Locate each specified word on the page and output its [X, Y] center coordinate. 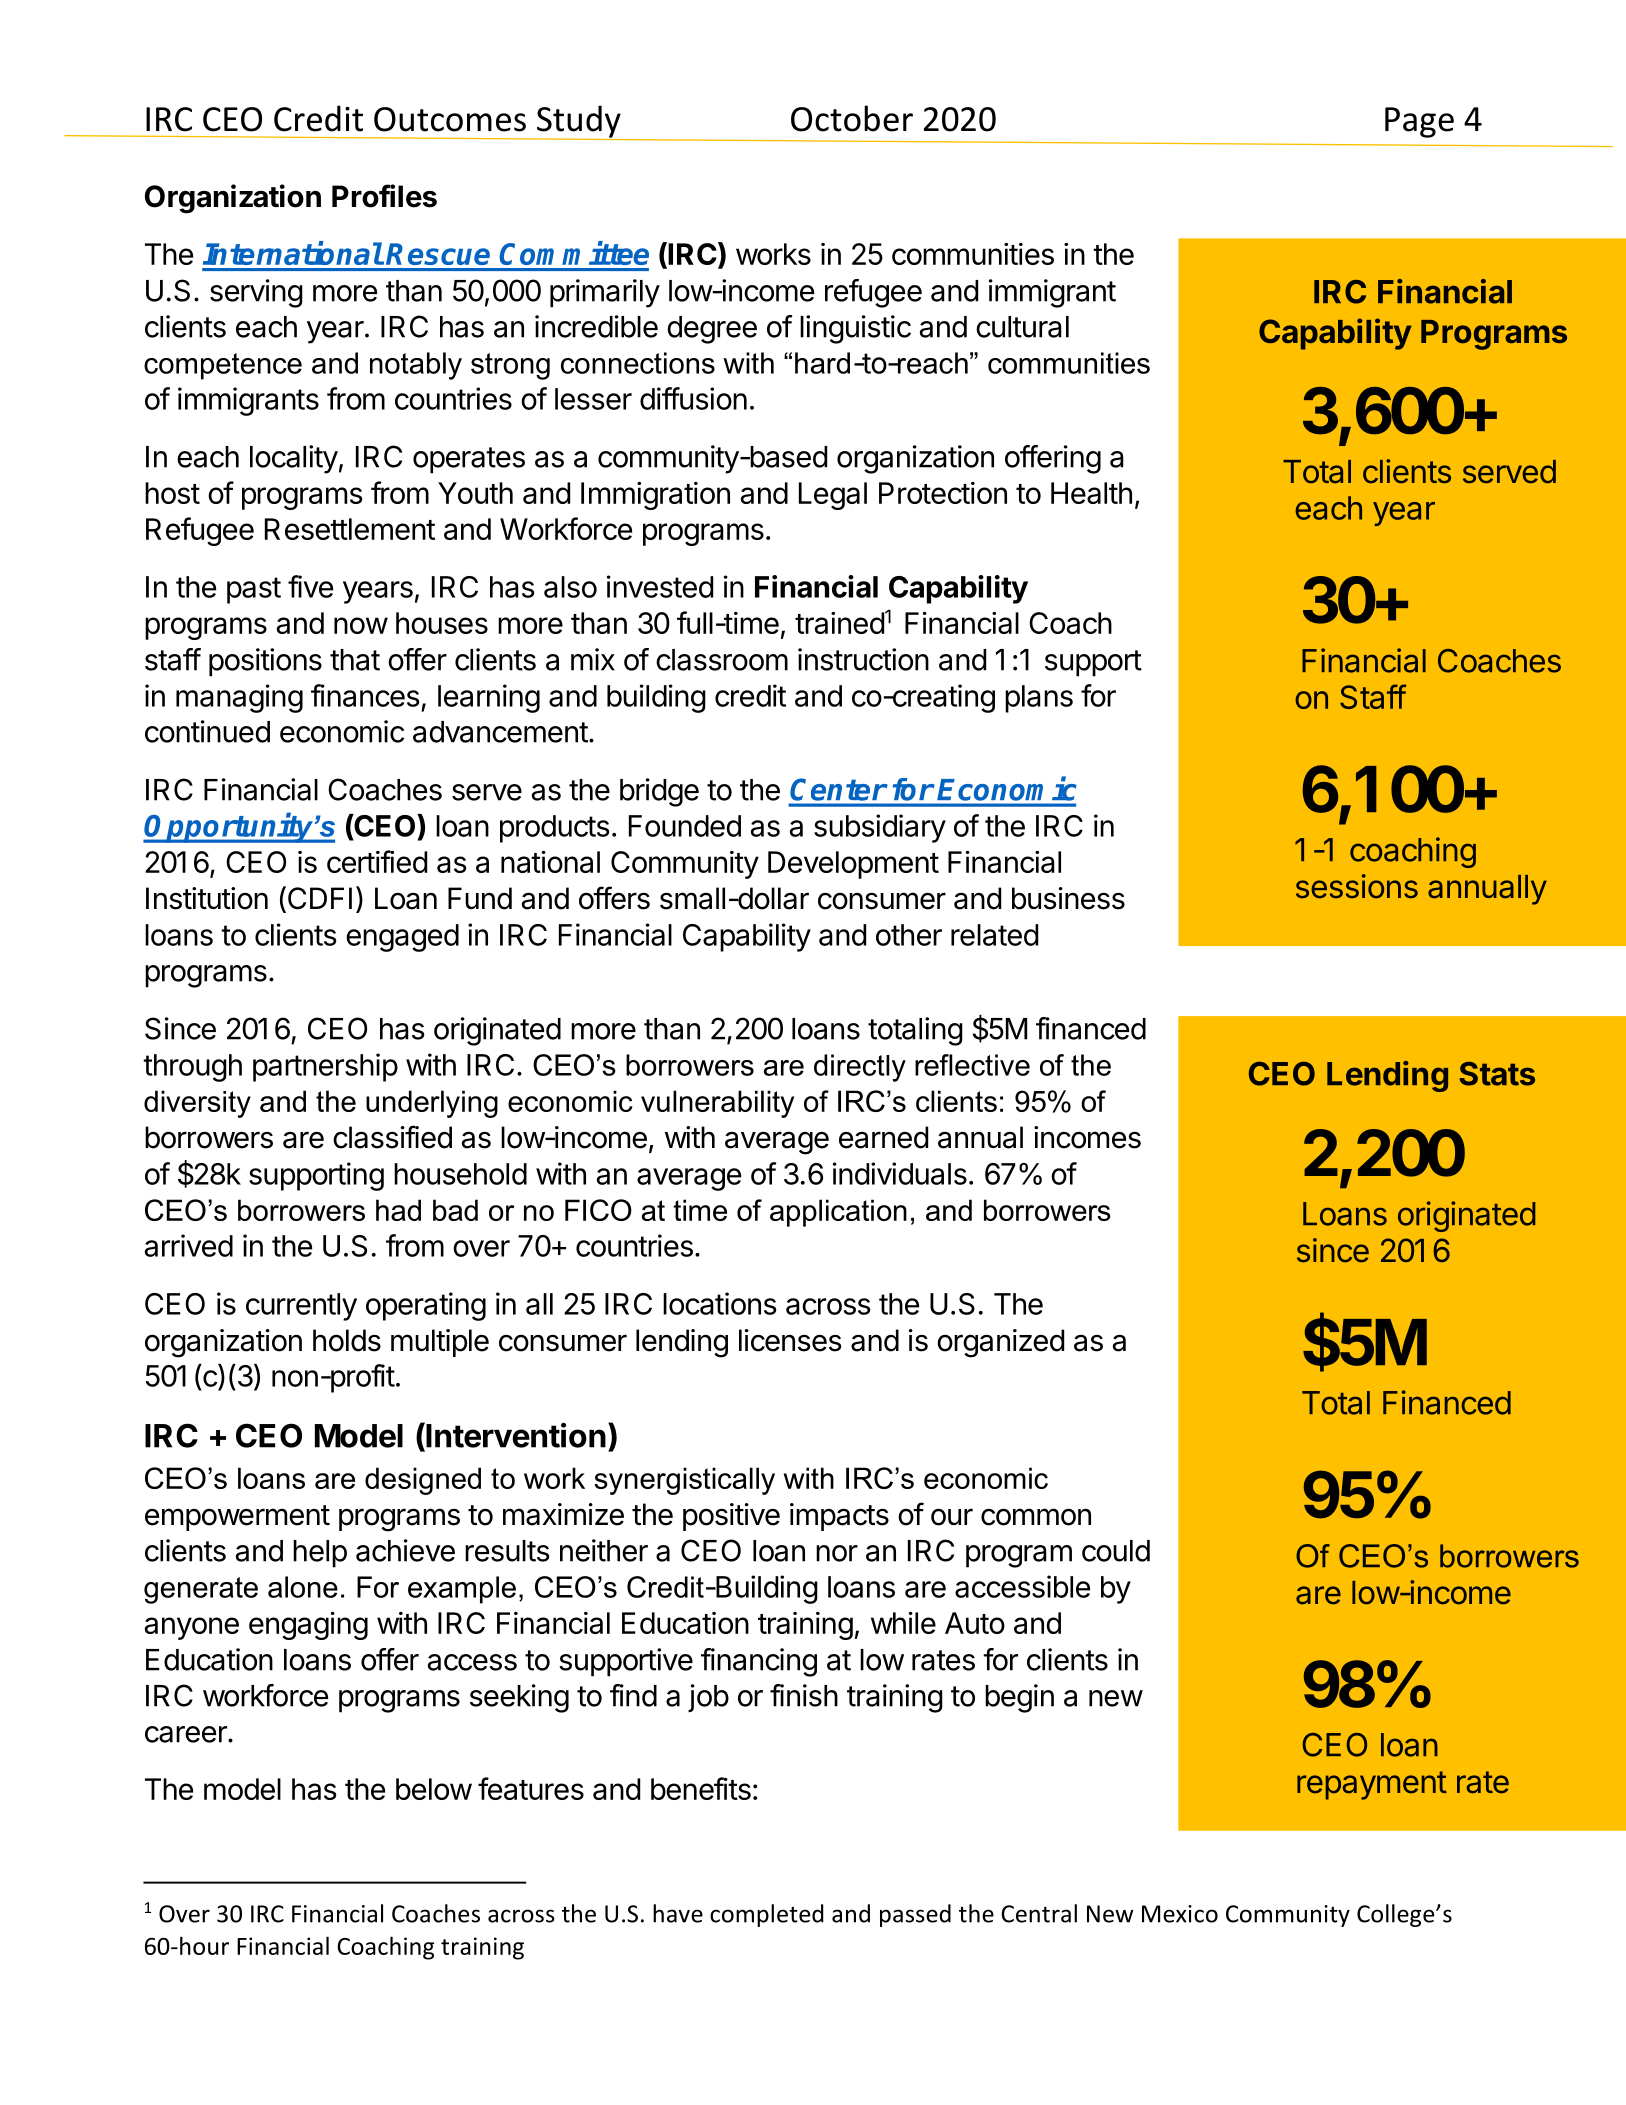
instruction [863, 659]
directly [860, 1068]
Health [1091, 493]
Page [1419, 122]
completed [766, 1915]
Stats [1497, 1074]
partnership [325, 1067]
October [852, 118]
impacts [839, 1517]
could [1116, 1551]
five [310, 586]
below [434, 1789]
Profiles [384, 196]
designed [423, 1481]
